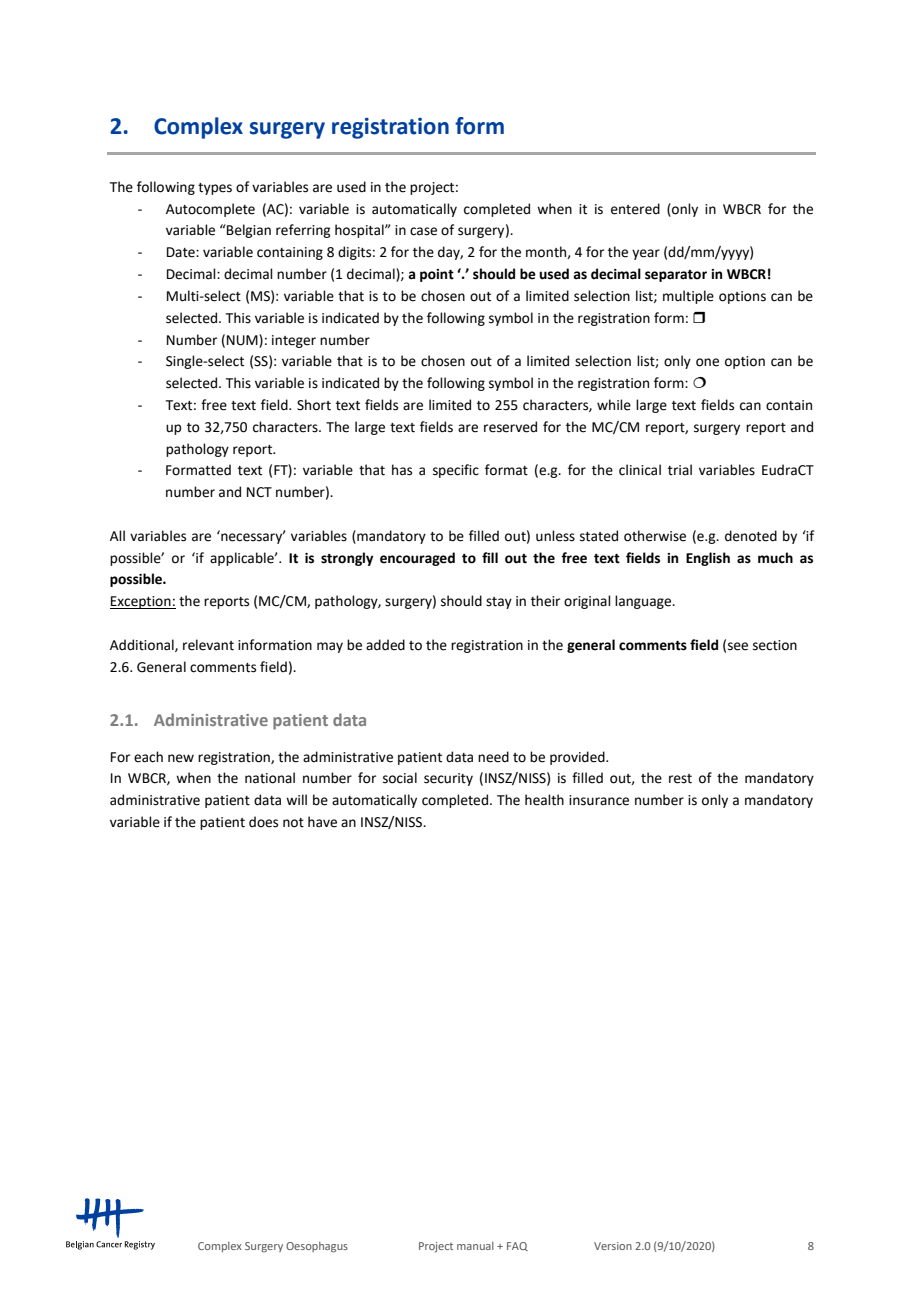  What do you see at coordinates (210, 210) in the image?
I see `Autocomplete` at bounding box center [210, 210].
